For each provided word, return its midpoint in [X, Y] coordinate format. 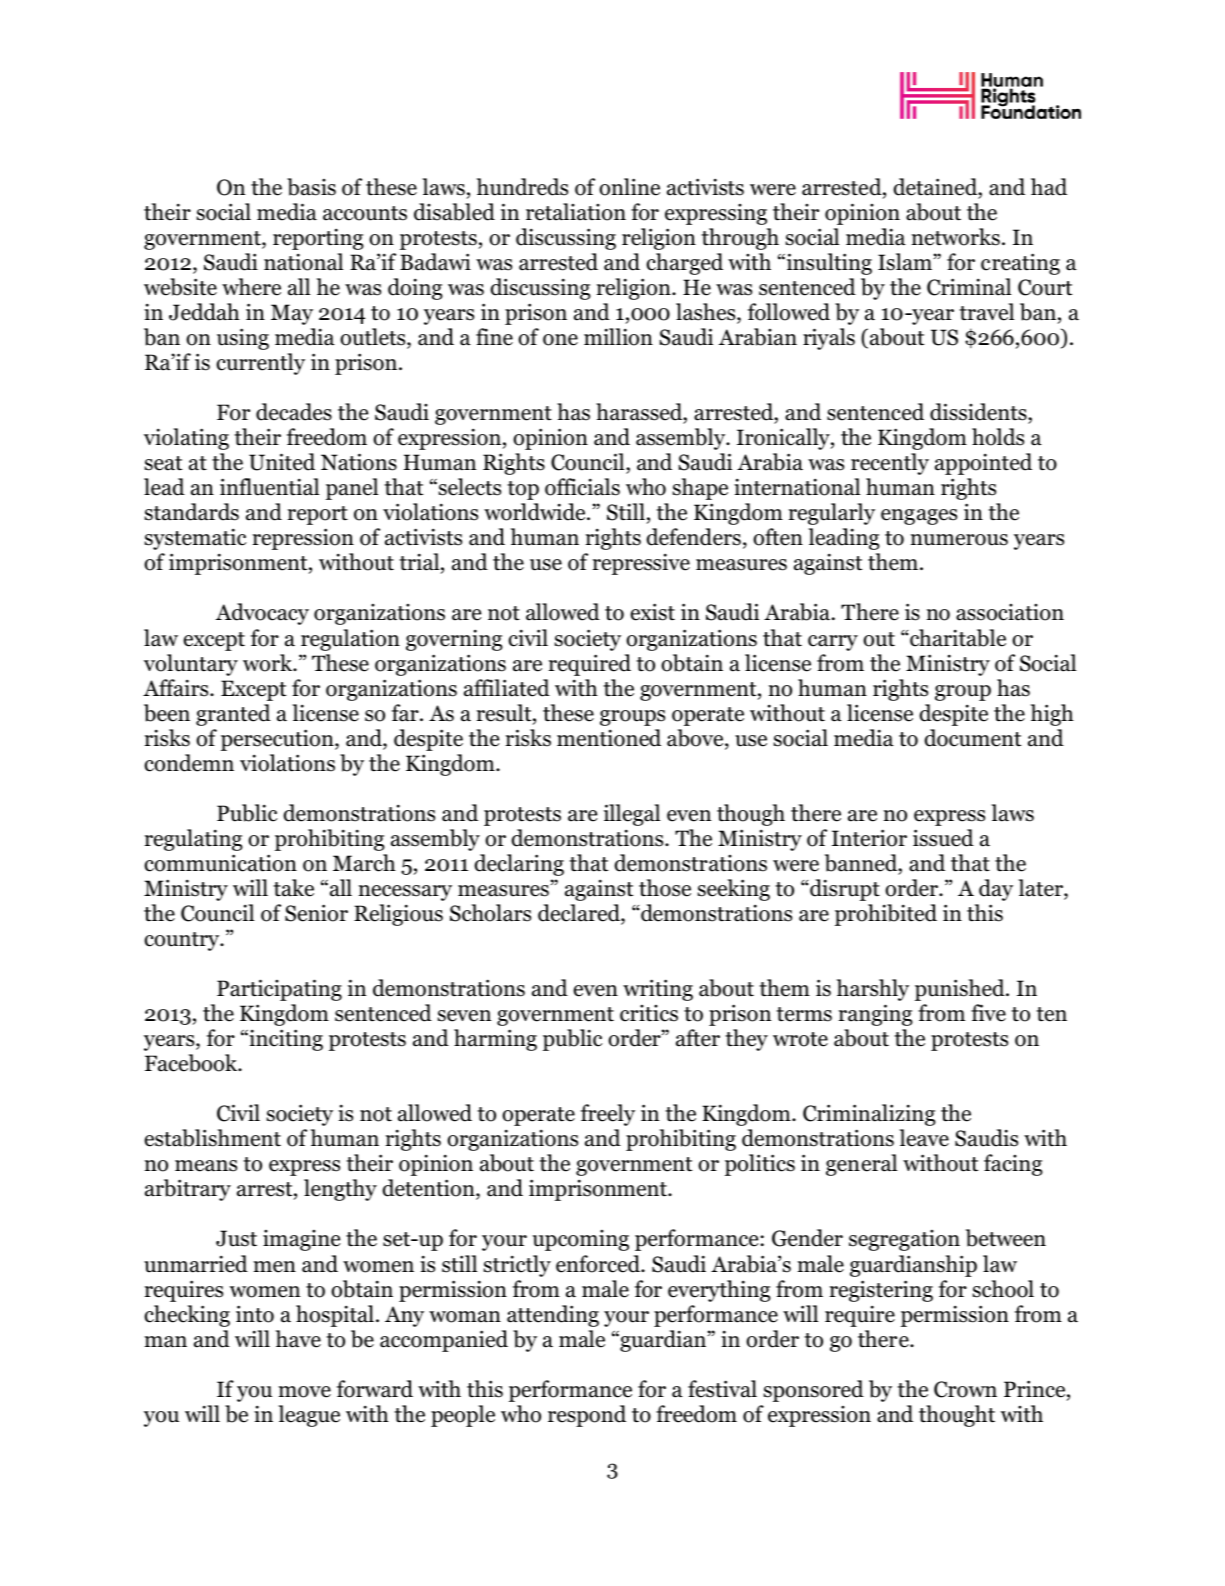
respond [587, 1416]
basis [311, 187]
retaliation [576, 212]
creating [1020, 264]
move [304, 1392]
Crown [965, 1389]
